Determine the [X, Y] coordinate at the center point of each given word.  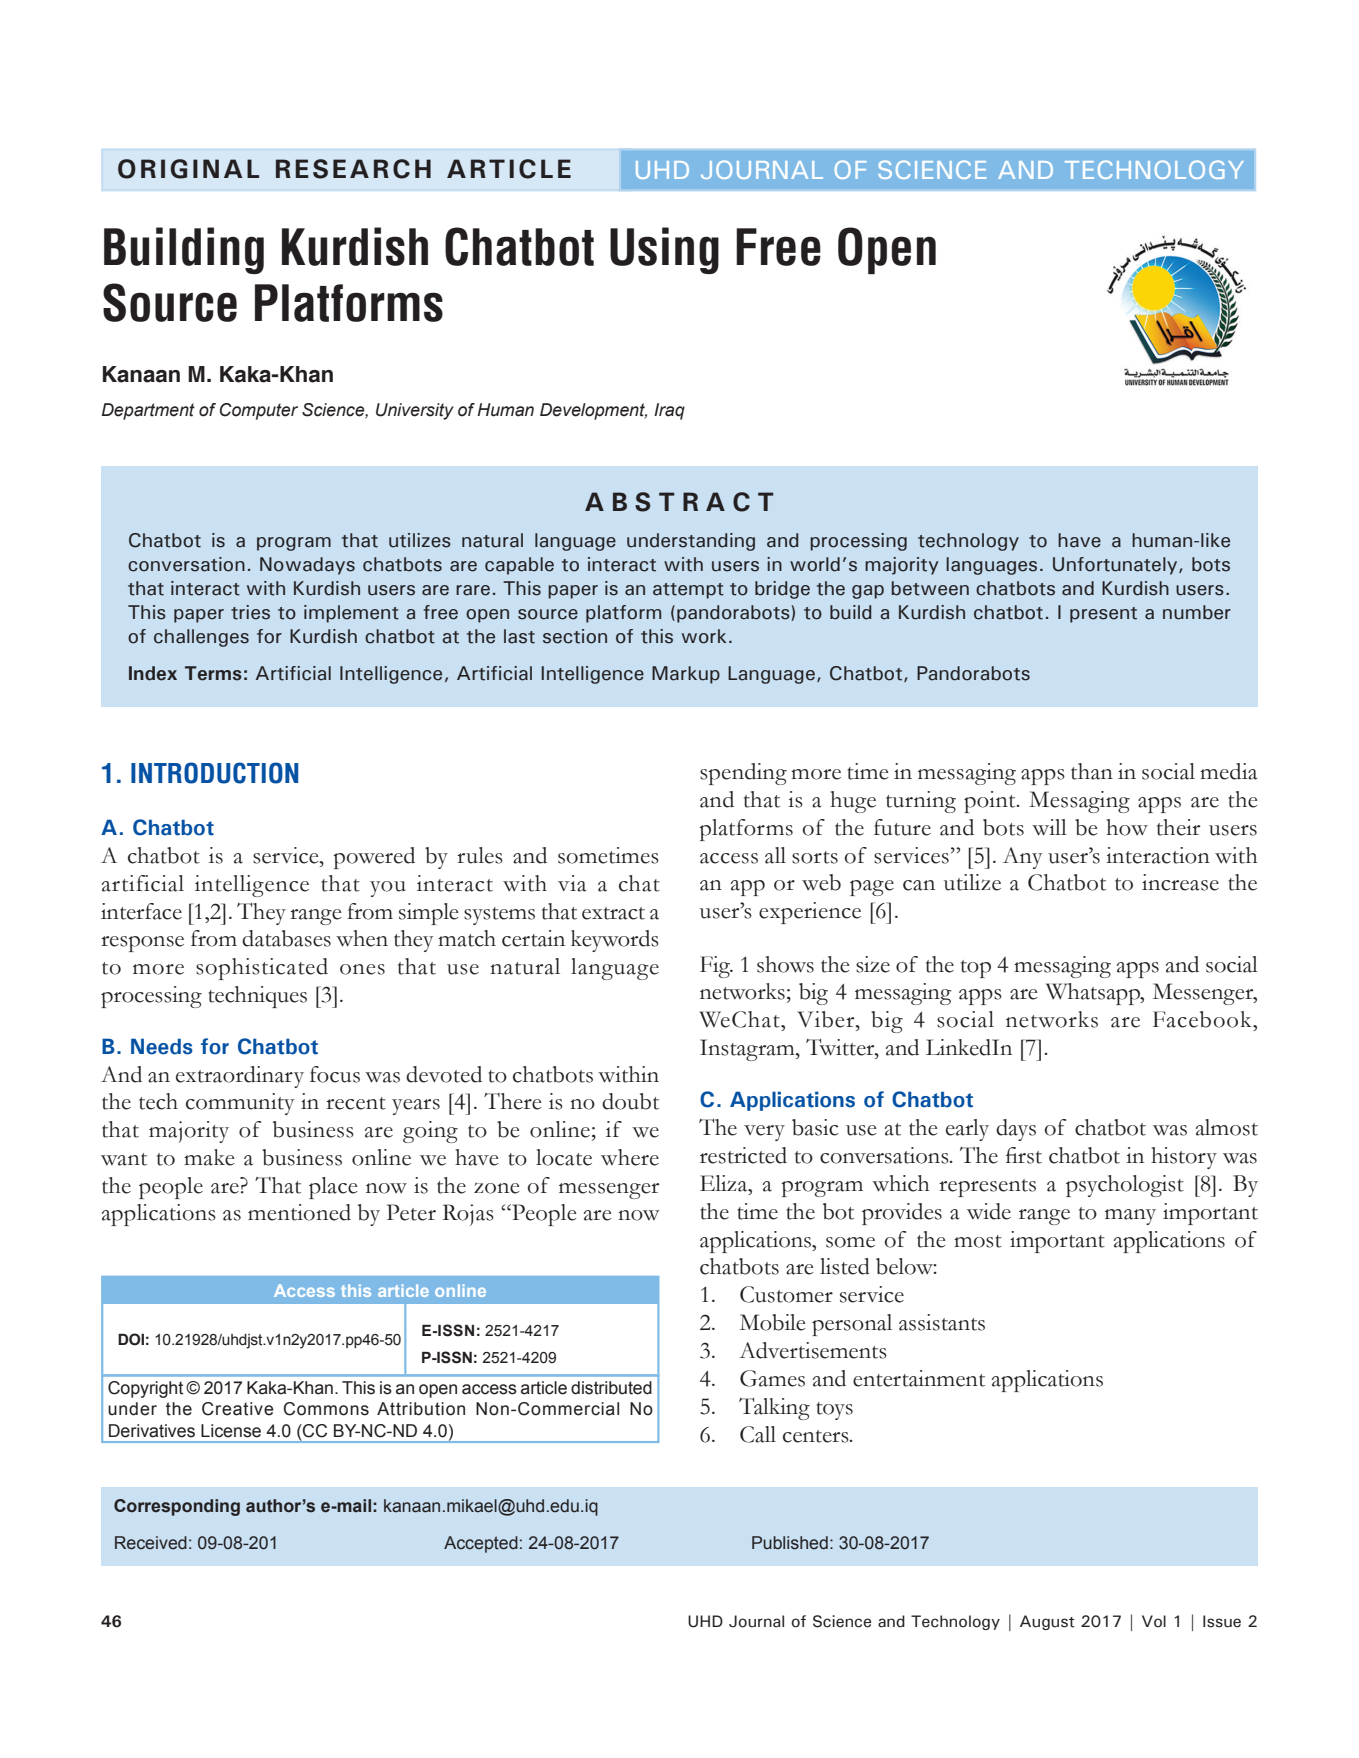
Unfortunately [1116, 566]
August [1047, 1622]
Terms [213, 673]
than [1092, 771]
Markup [686, 675]
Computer [259, 411]
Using [664, 250]
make [209, 1157]
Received [151, 1543]
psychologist [1125, 1186]
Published [790, 1543]
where [630, 1157]
